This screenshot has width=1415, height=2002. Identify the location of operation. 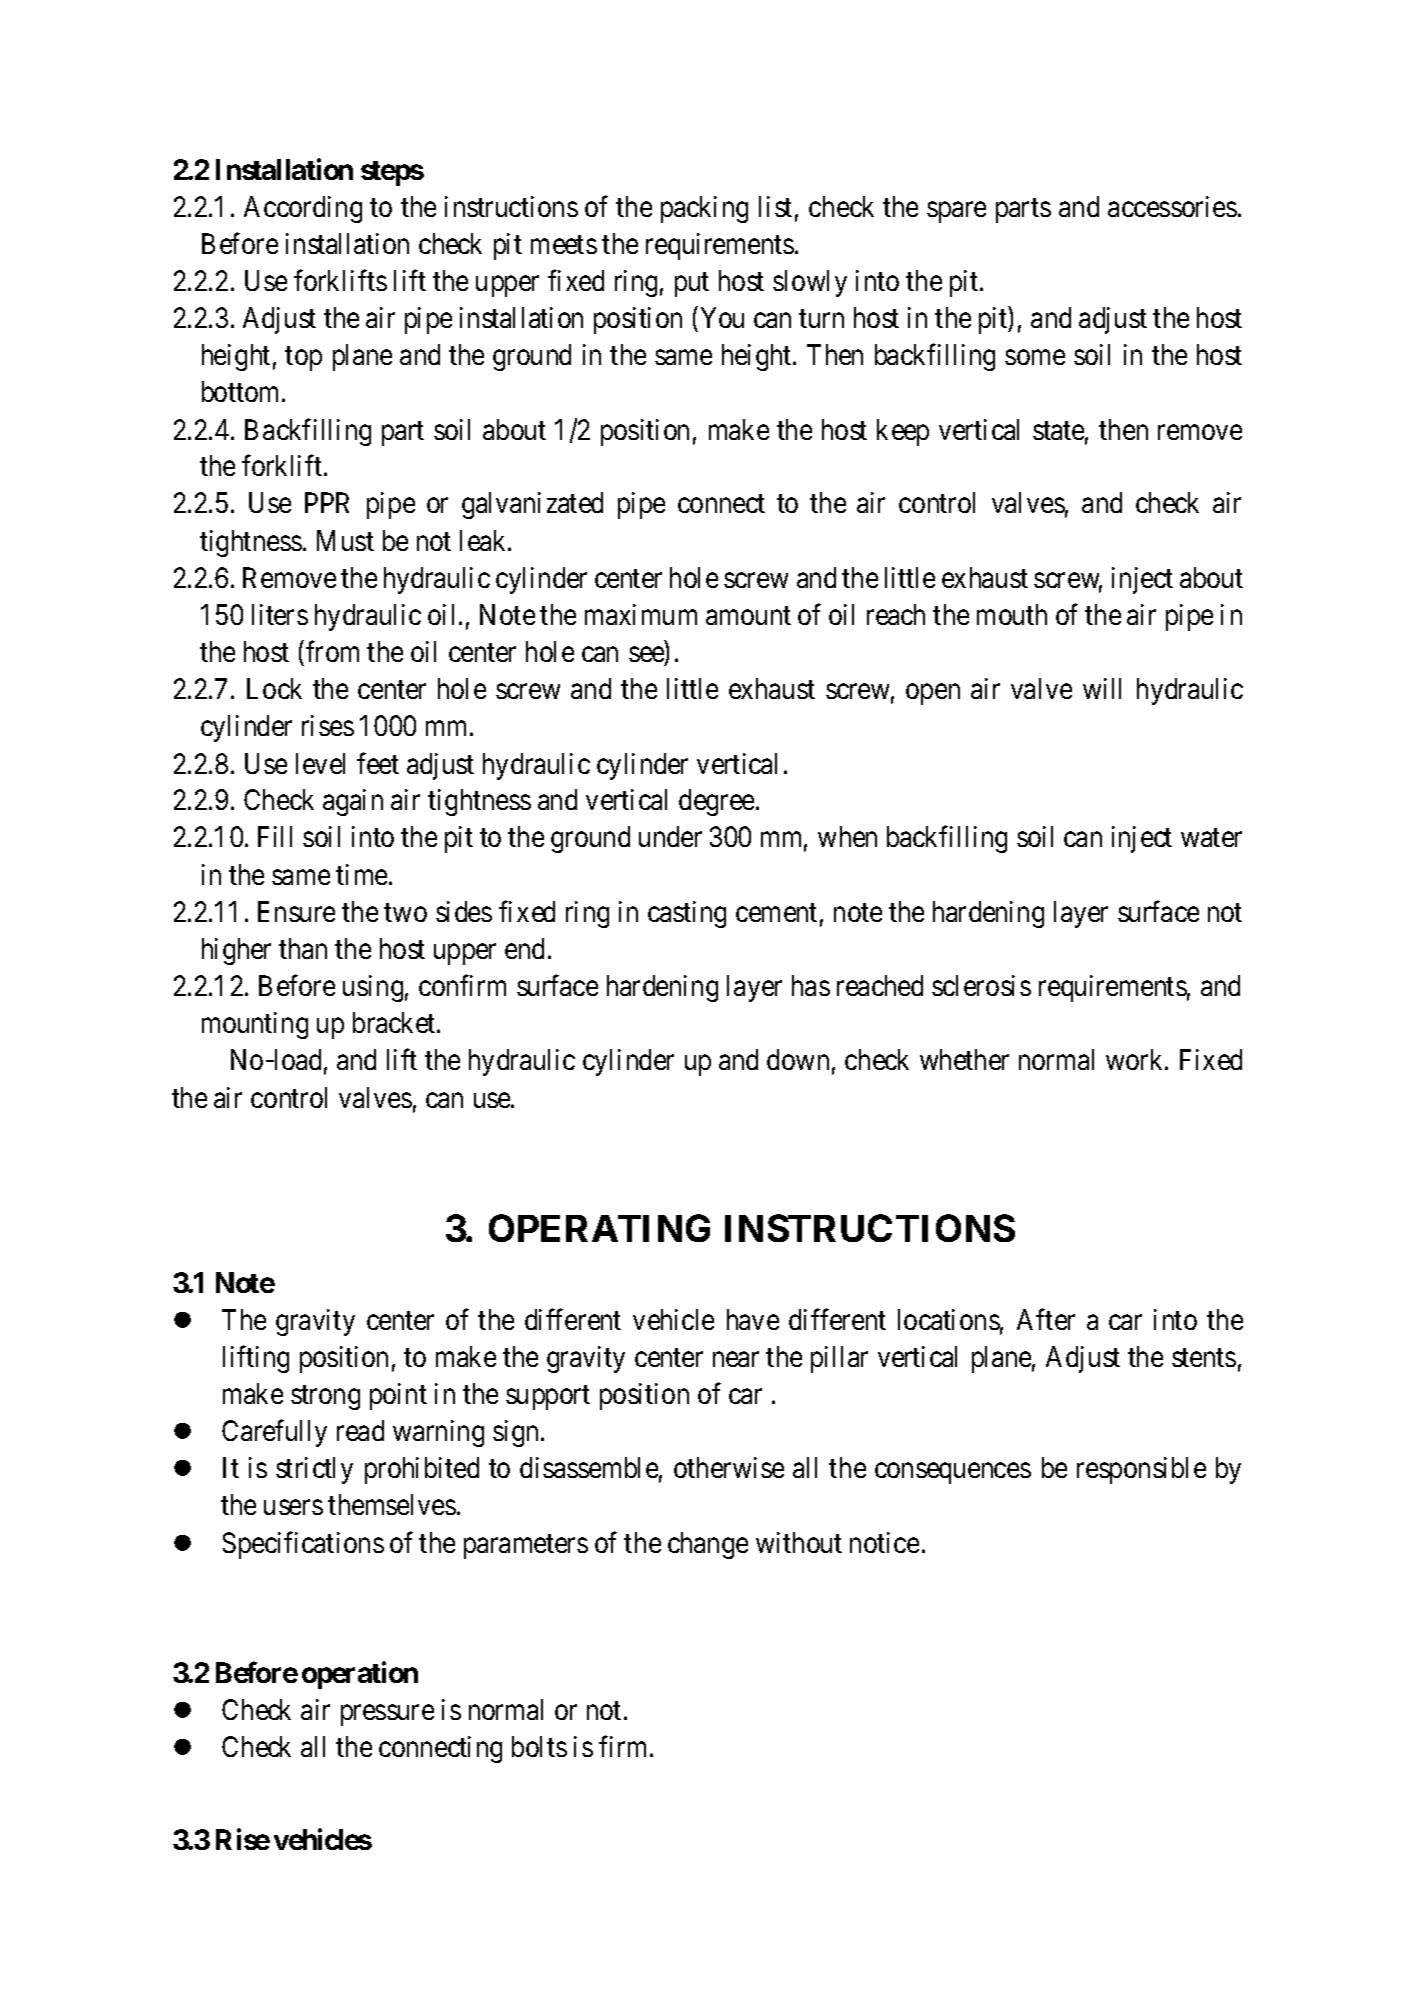
(360, 1675).
